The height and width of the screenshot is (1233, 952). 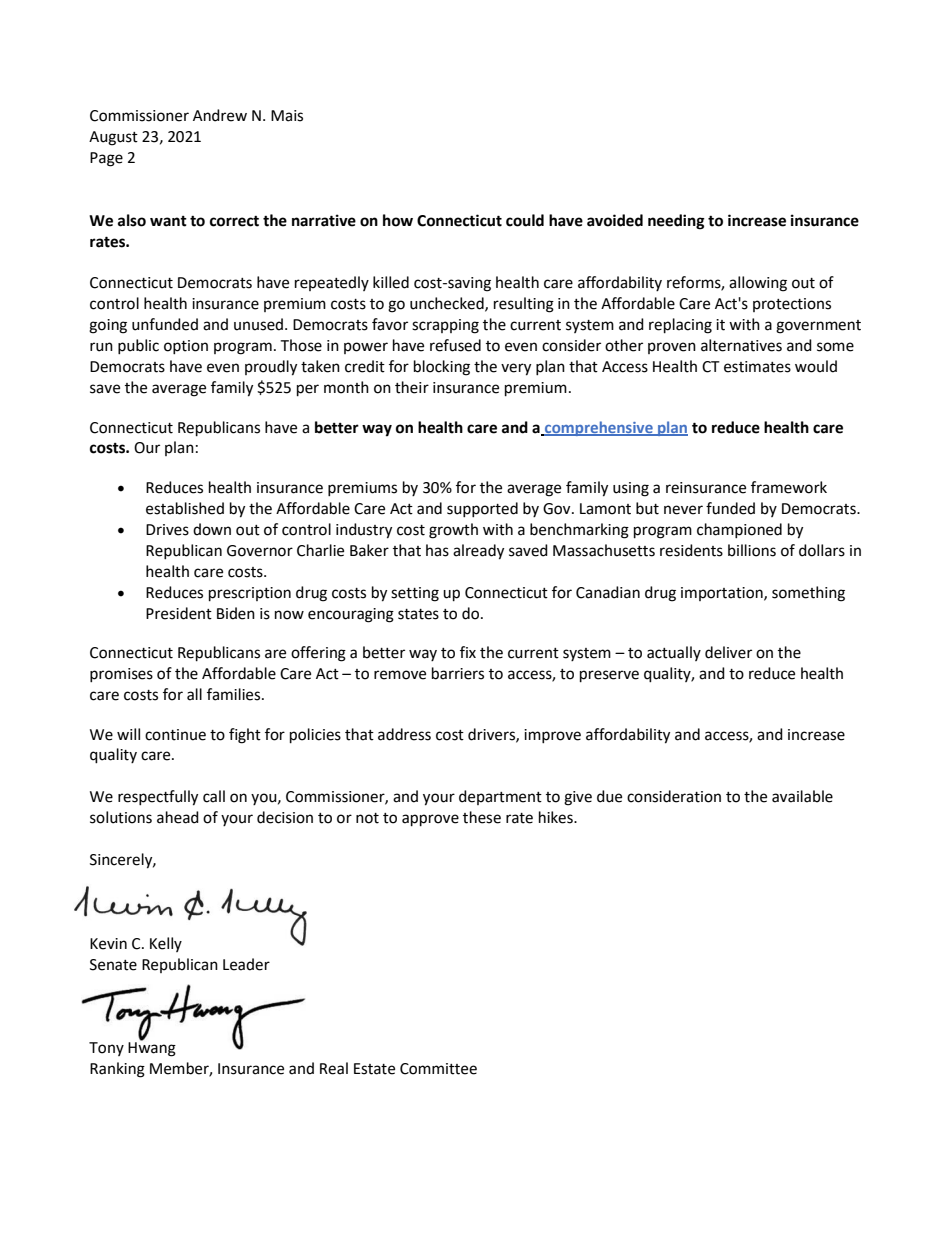 What do you see at coordinates (802, 796) in the screenshot?
I see `available` at bounding box center [802, 796].
